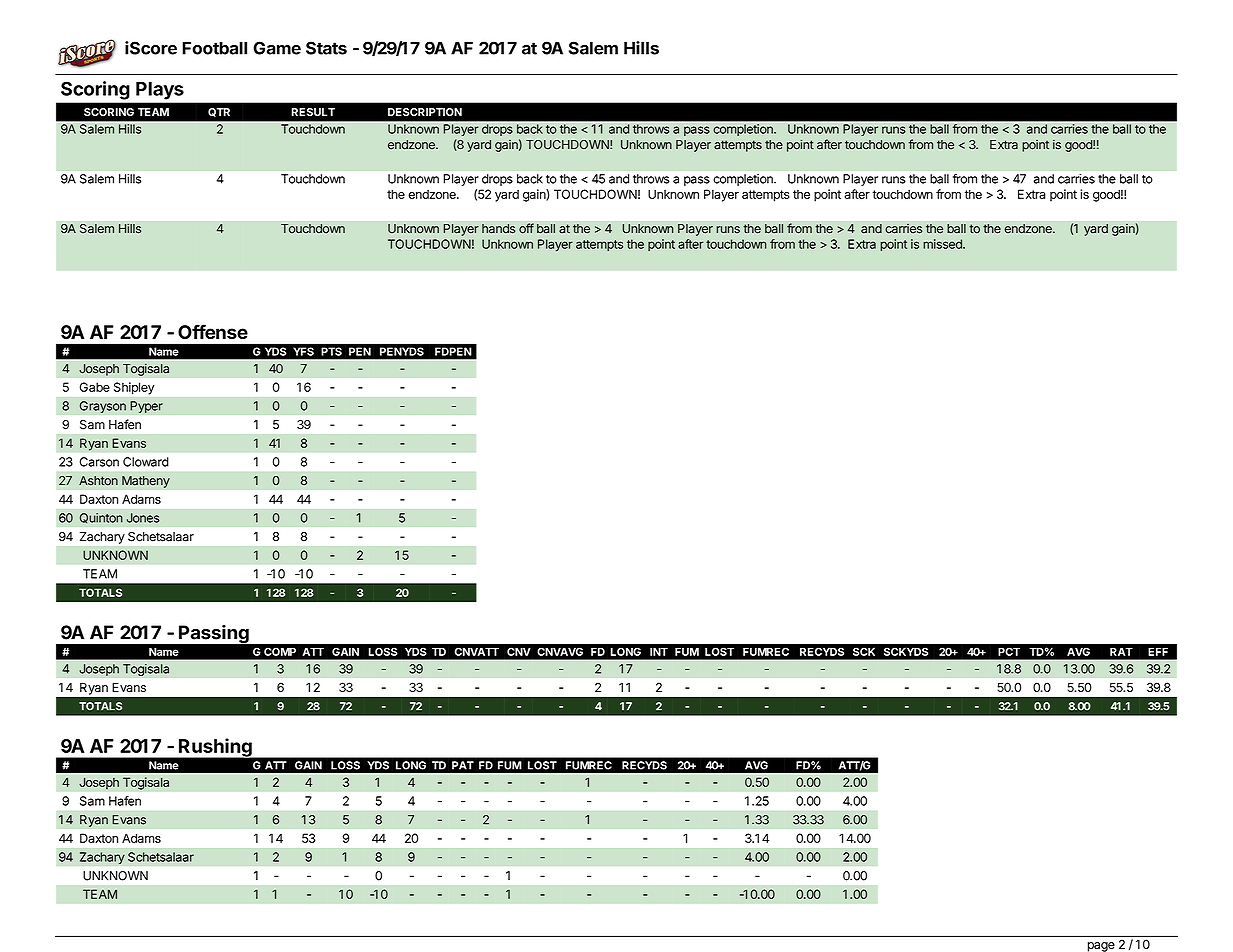  What do you see at coordinates (143, 518) in the image?
I see `Jones` at bounding box center [143, 518].
